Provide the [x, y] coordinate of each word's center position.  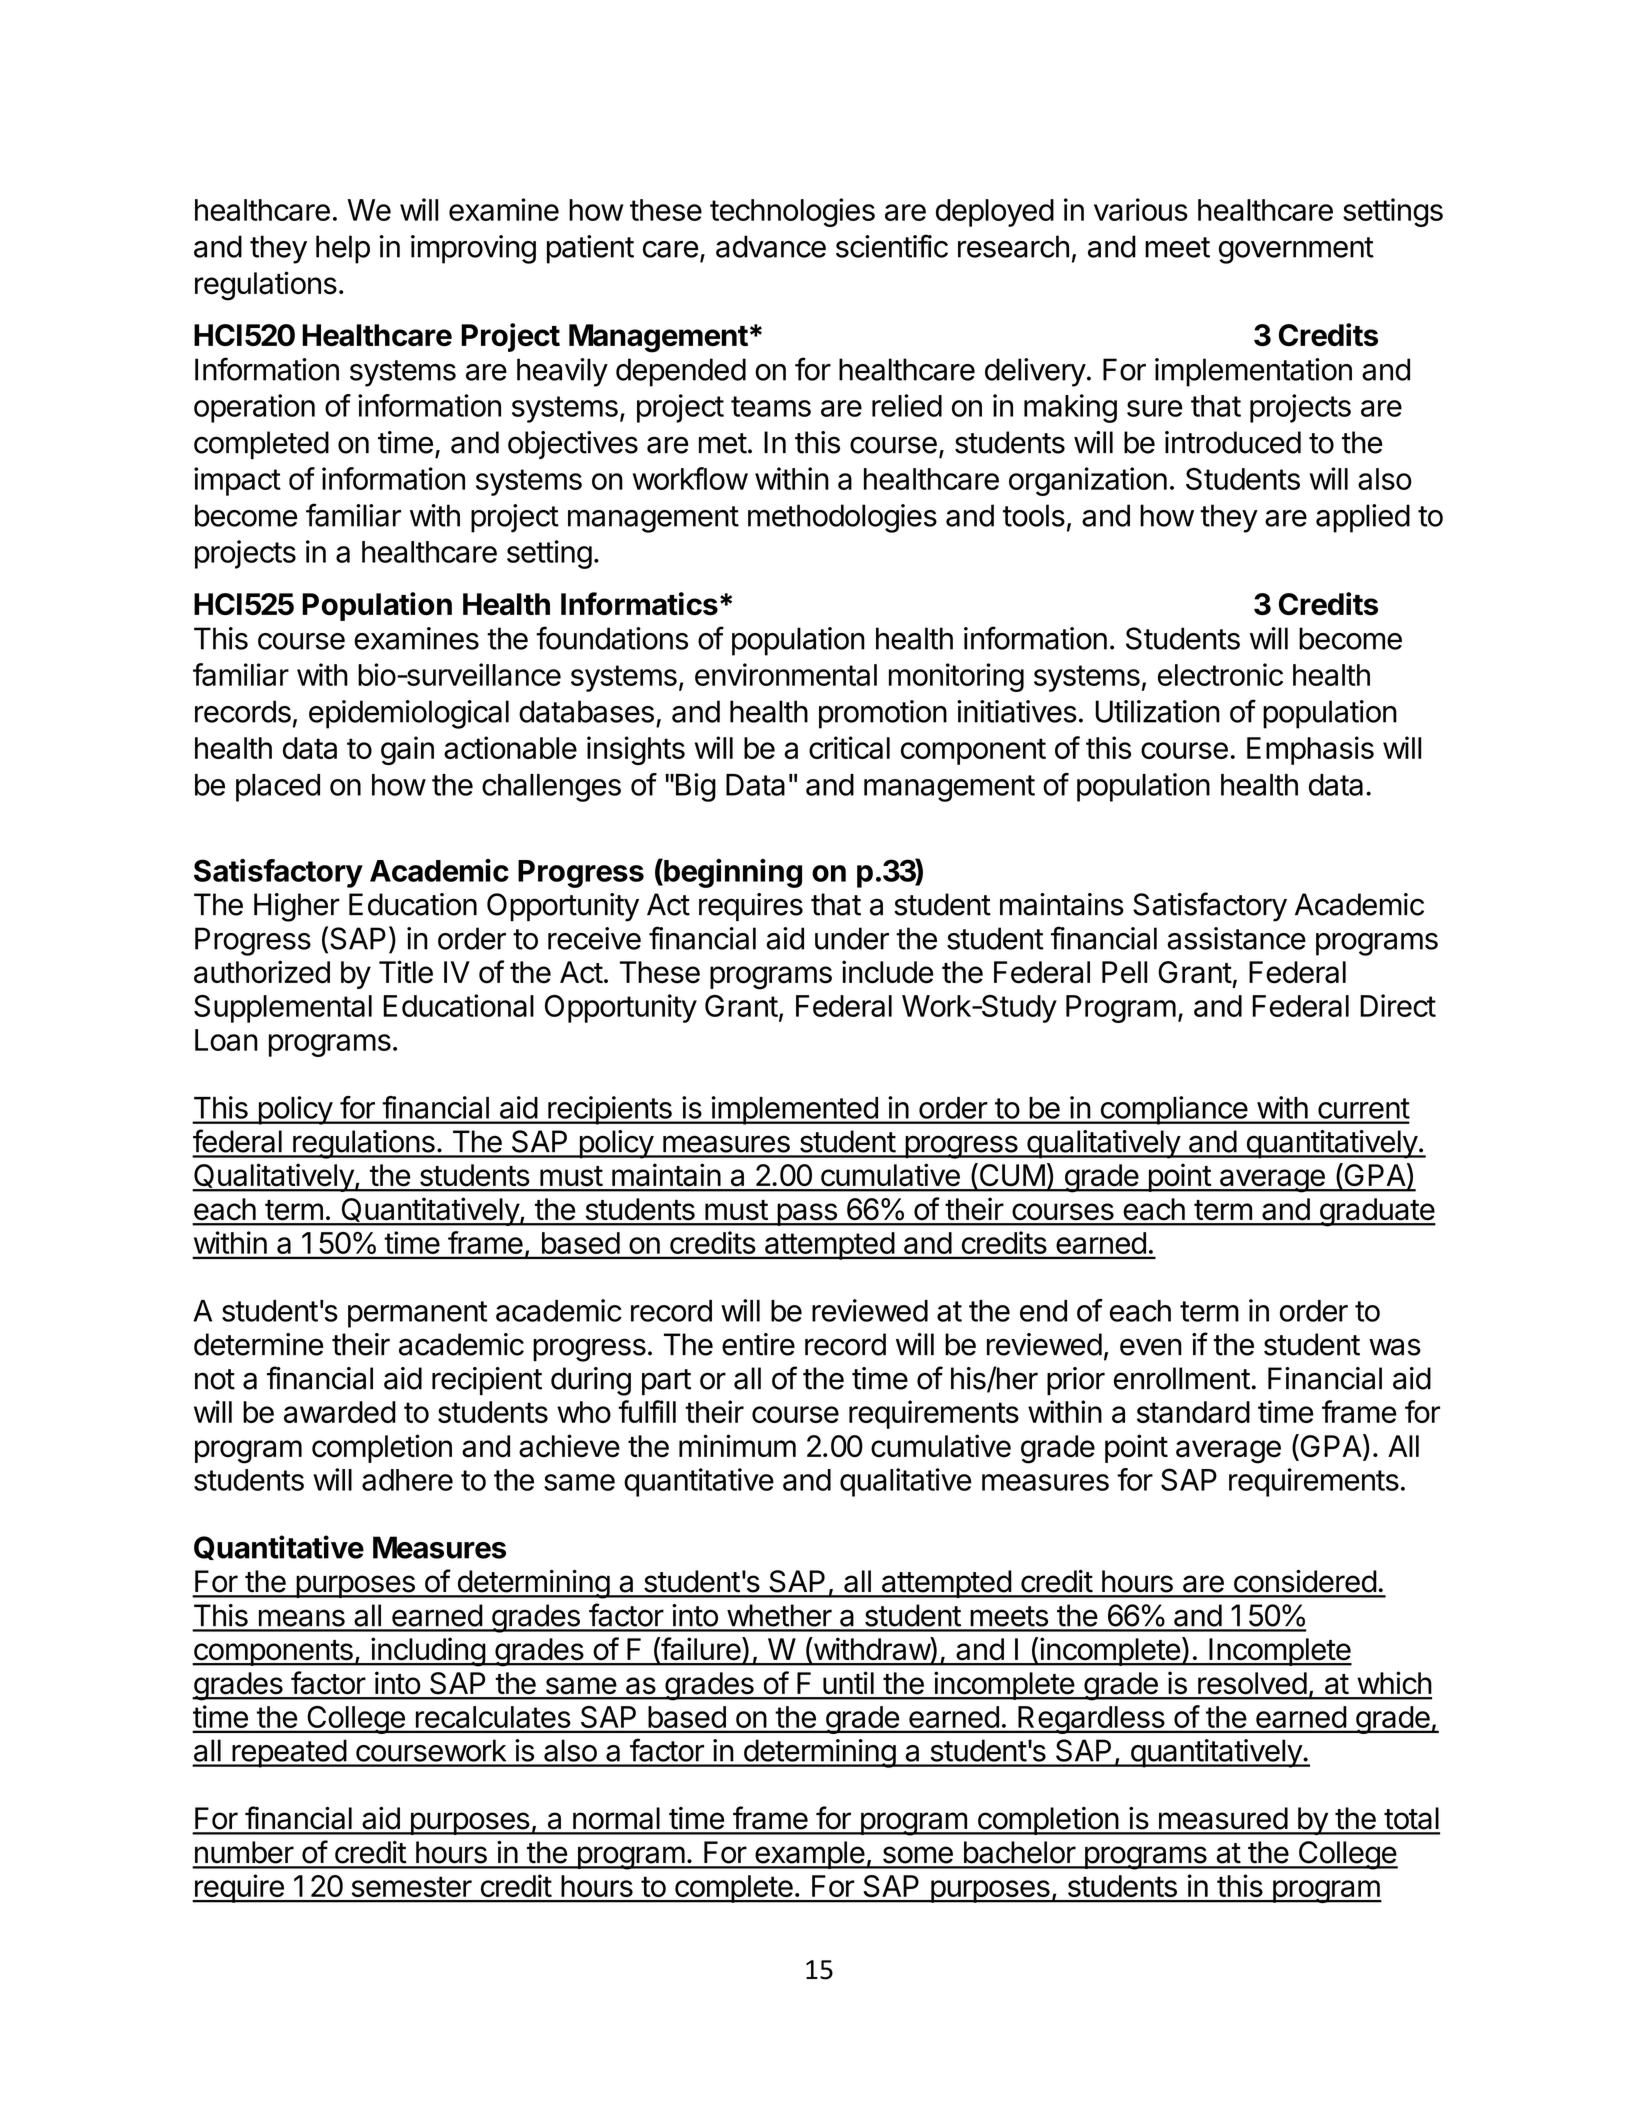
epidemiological [409, 714]
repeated [289, 1753]
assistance [1236, 938]
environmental [786, 674]
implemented [794, 1110]
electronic [1220, 674]
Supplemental [283, 1009]
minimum [737, 1445]
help [343, 249]
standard [1193, 1412]
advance [771, 246]
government [1296, 250]
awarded [340, 1412]
